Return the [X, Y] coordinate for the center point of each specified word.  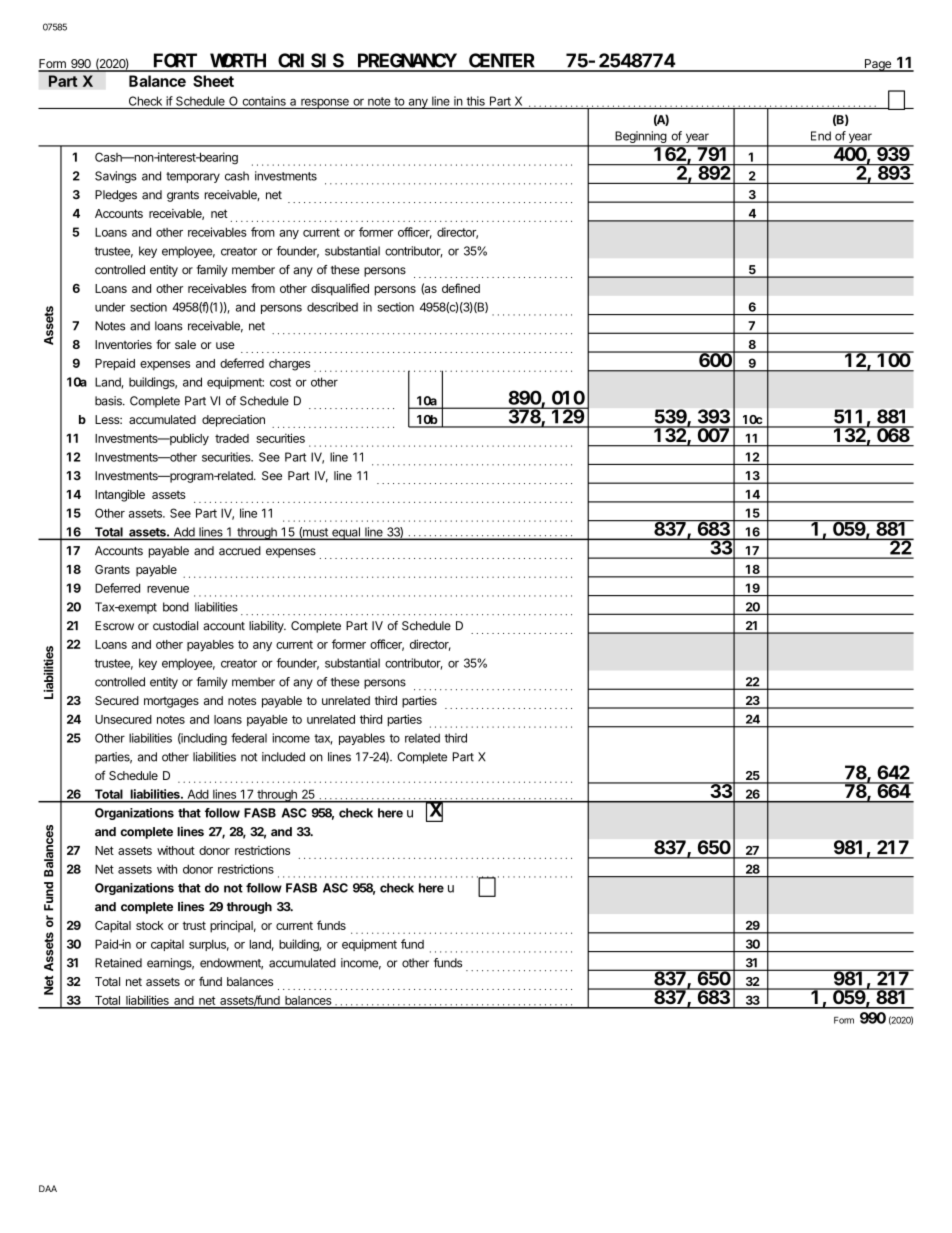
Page [877, 65]
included [283, 757]
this [476, 101]
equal [346, 533]
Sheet [213, 81]
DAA [48, 1188]
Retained [118, 963]
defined [461, 288]
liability [267, 627]
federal [249, 738]
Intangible [120, 496]
